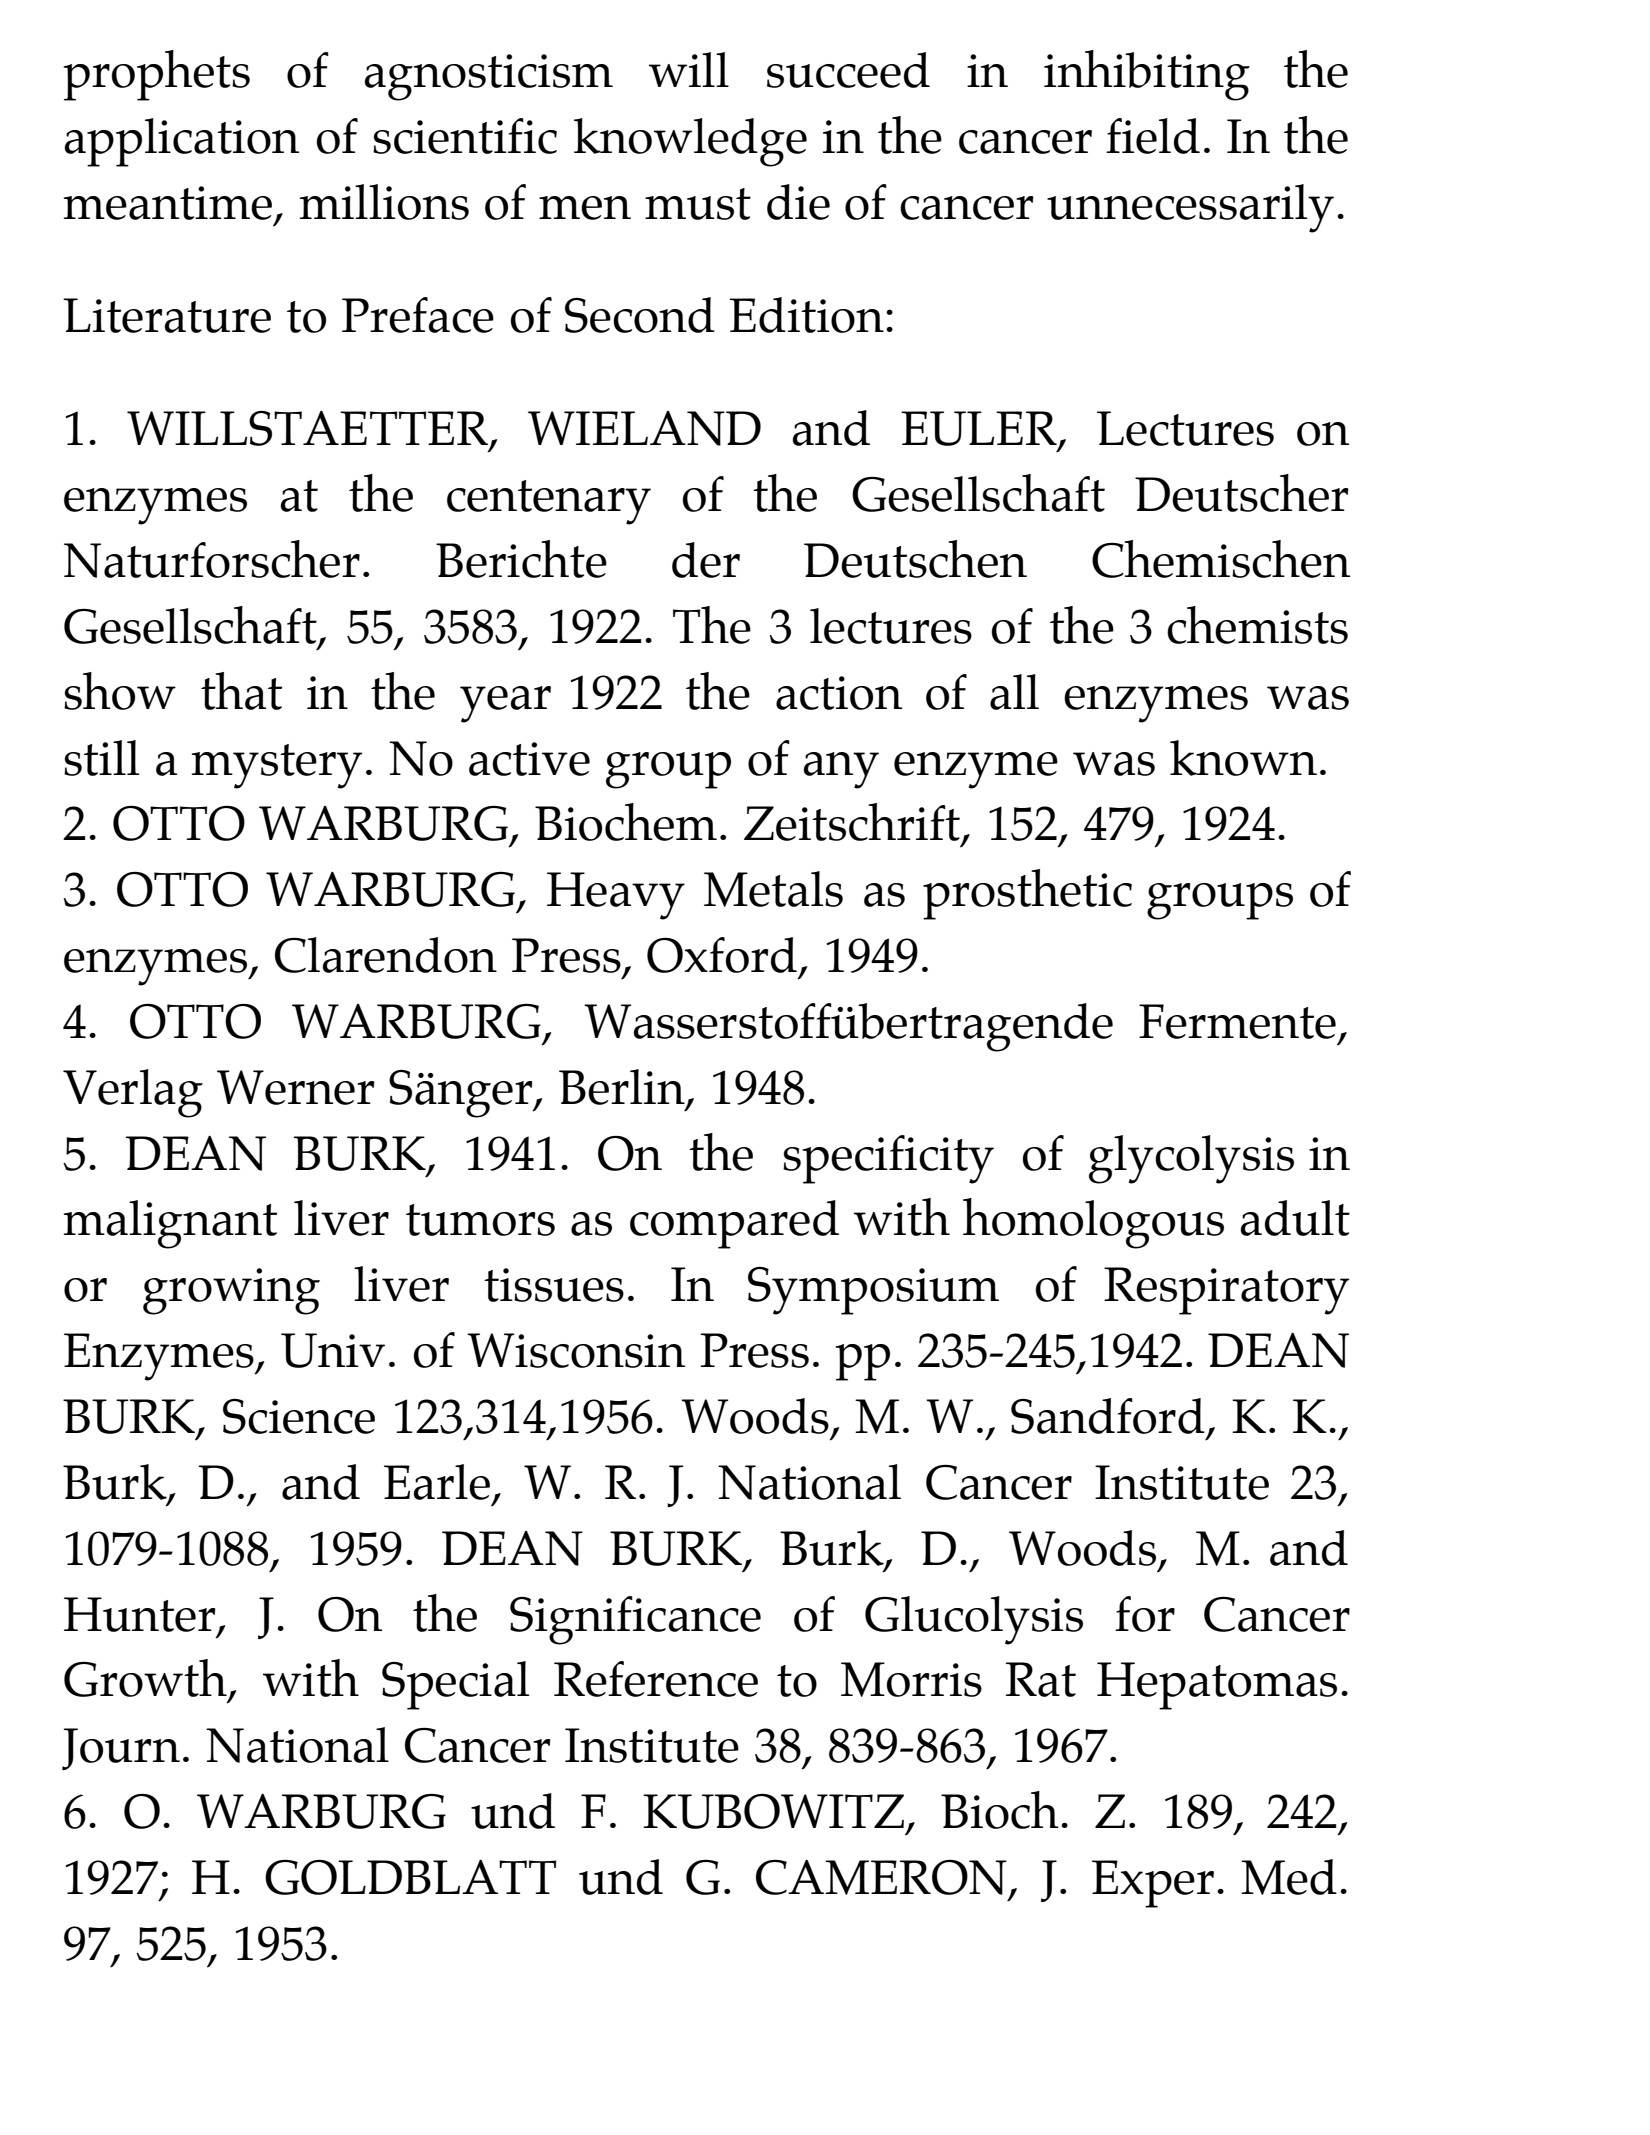  Describe the element at coordinates (241, 691) in the image. I see `that` at that location.
